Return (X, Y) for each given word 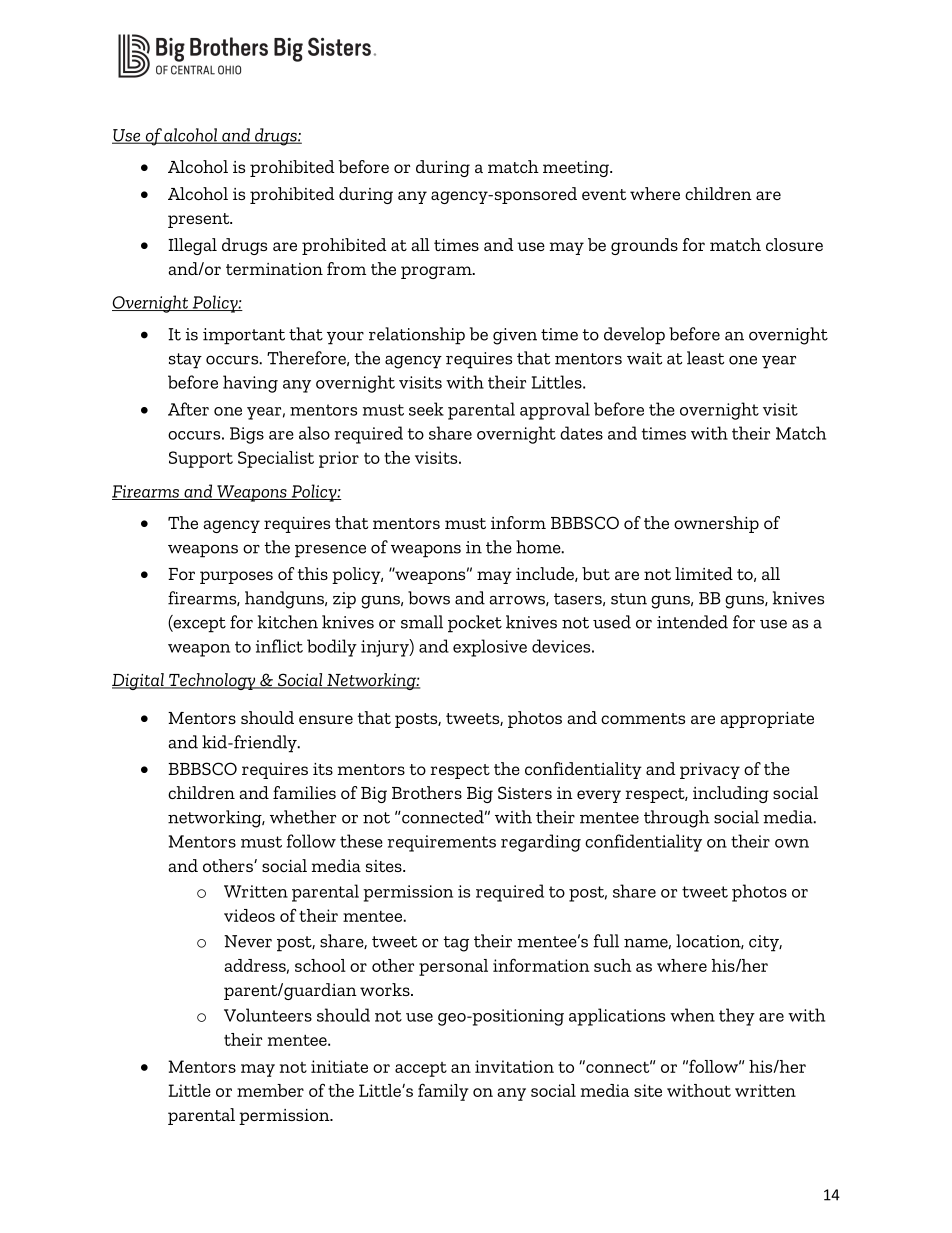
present (200, 220)
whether (303, 817)
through (677, 819)
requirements (442, 843)
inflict (279, 646)
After (188, 409)
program (437, 272)
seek (426, 409)
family (443, 1092)
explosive (490, 648)
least (705, 358)
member (270, 1090)
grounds (644, 246)
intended (692, 622)
